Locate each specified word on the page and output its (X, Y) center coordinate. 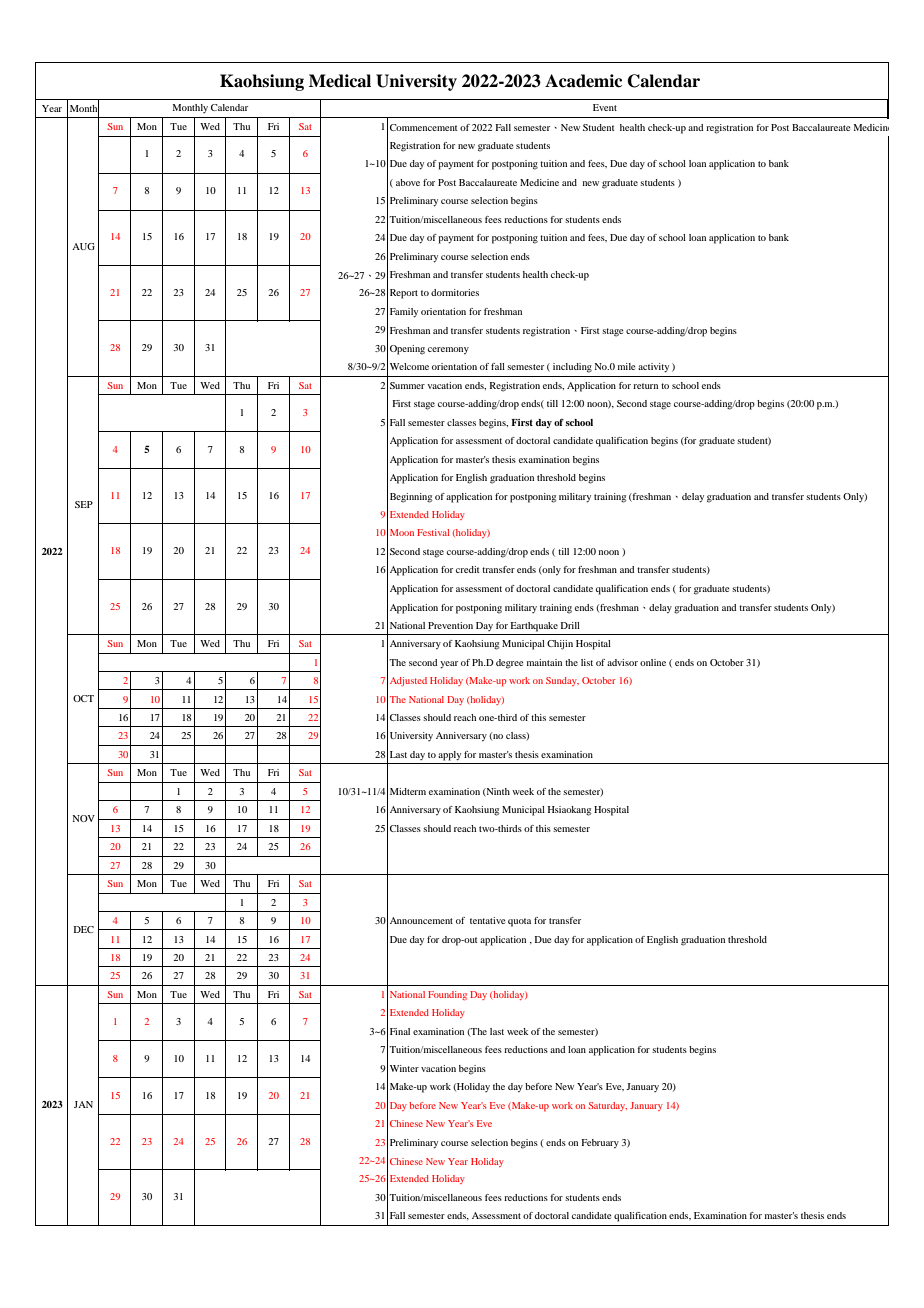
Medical (340, 81)
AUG (83, 246)
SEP (84, 504)
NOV (84, 818)
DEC (84, 929)
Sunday (562, 681)
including (572, 368)
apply (449, 756)
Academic (583, 81)
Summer (407, 385)
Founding (447, 995)
